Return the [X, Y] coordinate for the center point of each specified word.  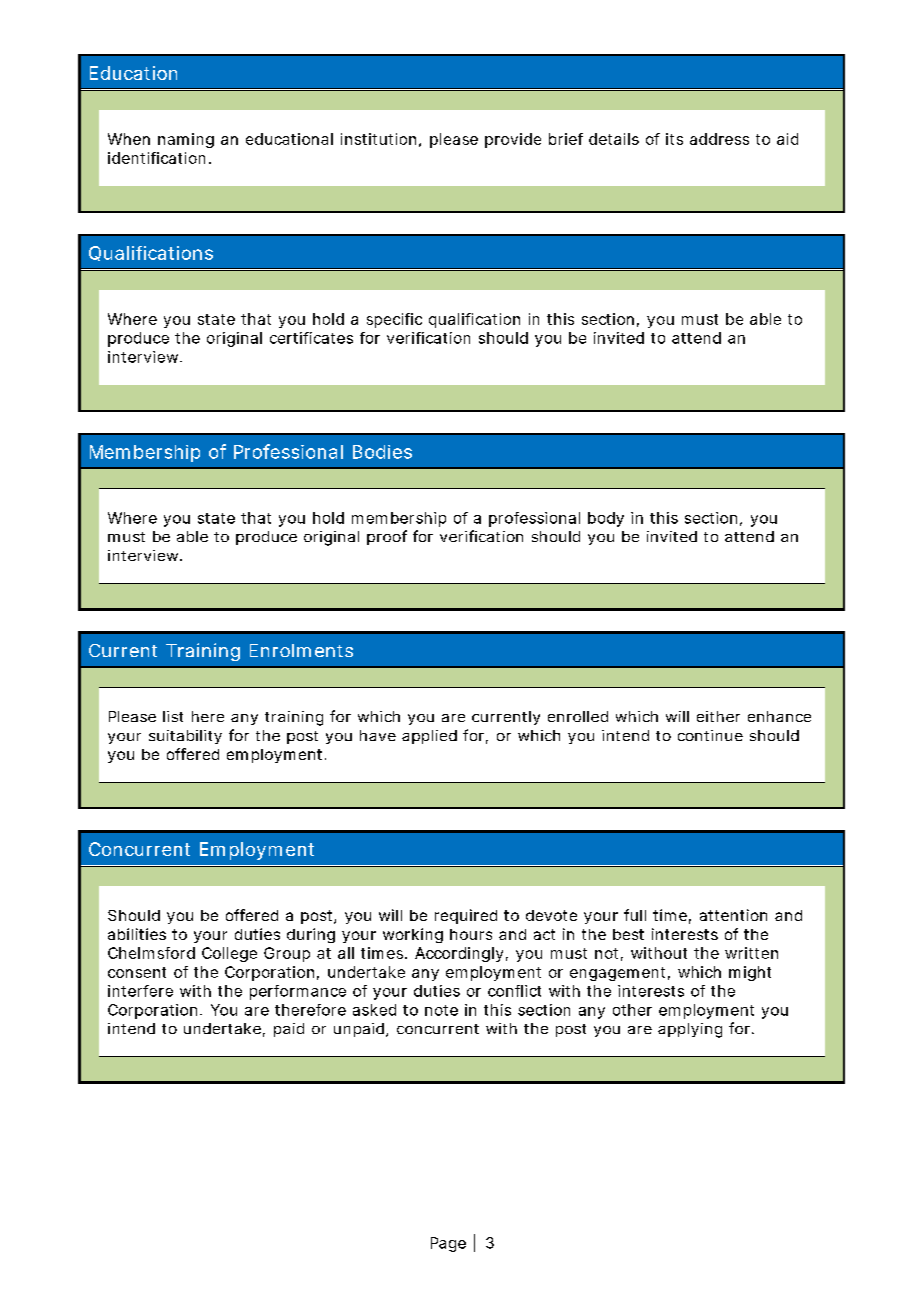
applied [429, 737]
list [173, 716]
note [441, 1010]
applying [690, 1030]
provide [513, 140]
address [719, 139]
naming [186, 140]
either [718, 716]
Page [448, 1244]
